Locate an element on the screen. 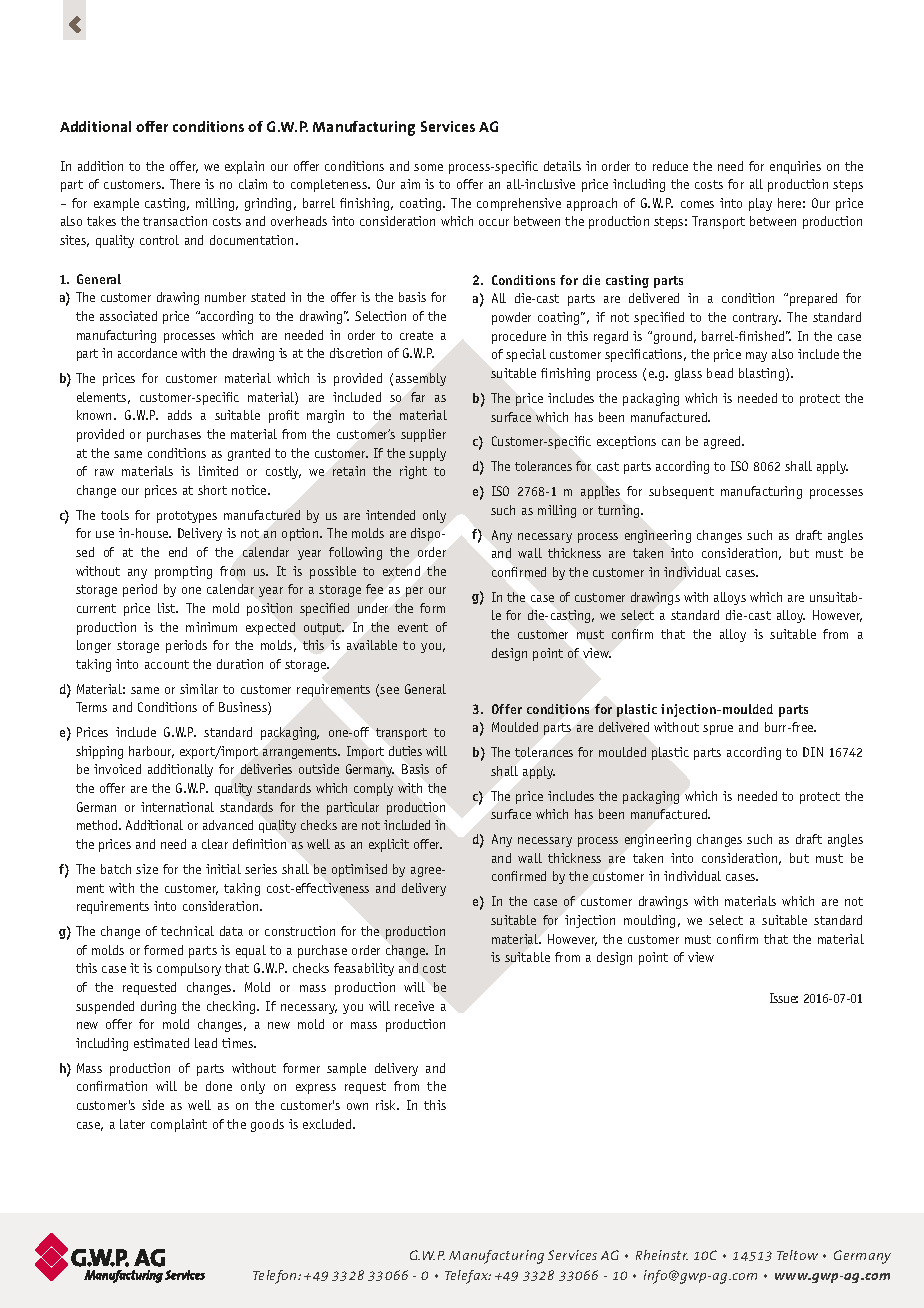 The width and height of the screenshot is (924, 1308). technical is located at coordinates (187, 931).
